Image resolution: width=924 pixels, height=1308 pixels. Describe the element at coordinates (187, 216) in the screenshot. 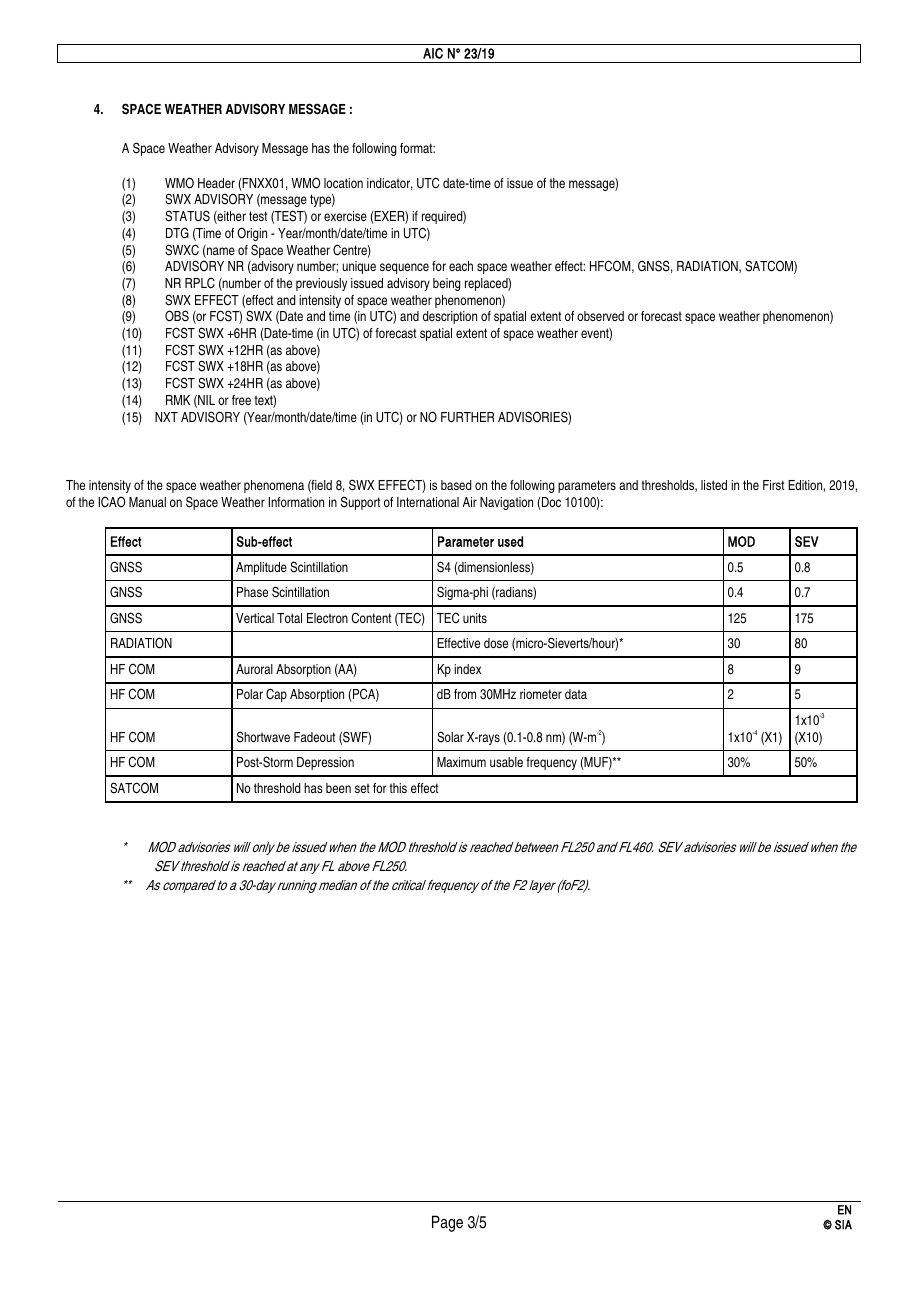

I see `STATUS` at that location.
